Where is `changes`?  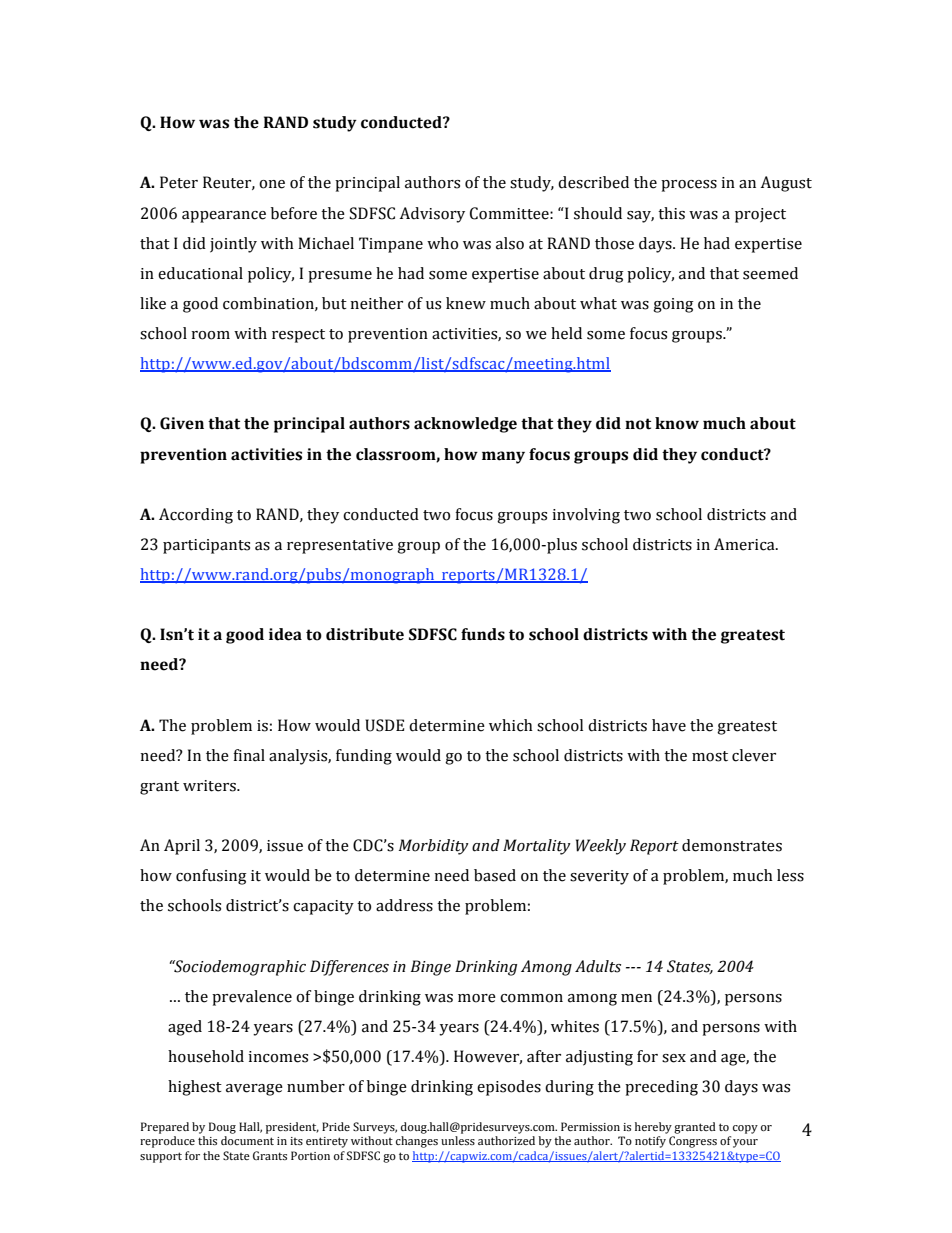 changes is located at coordinates (417, 1142).
